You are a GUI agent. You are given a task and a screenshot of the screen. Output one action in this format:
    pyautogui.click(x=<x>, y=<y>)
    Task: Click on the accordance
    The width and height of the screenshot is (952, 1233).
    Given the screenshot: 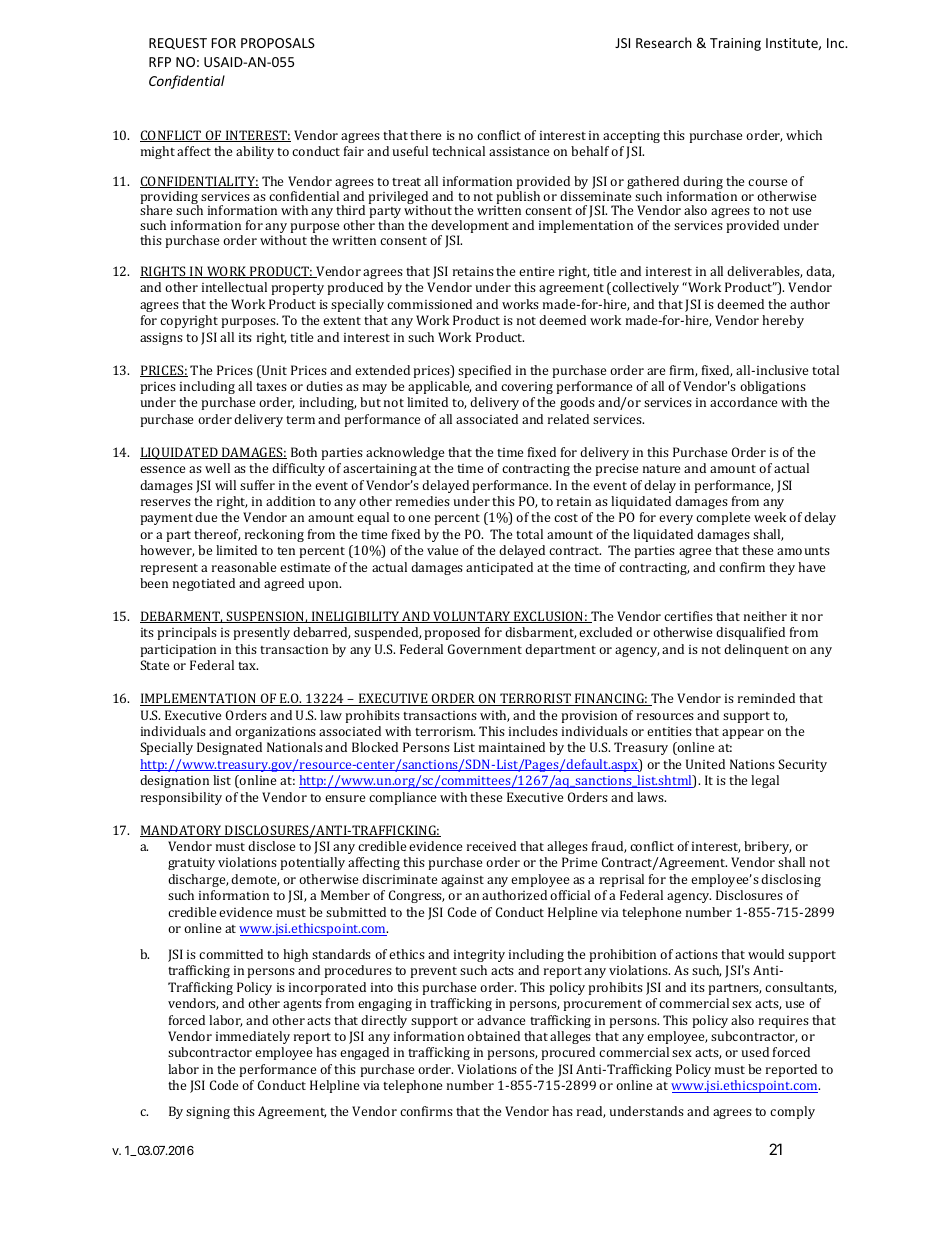 What is the action you would take?
    pyautogui.click(x=743, y=402)
